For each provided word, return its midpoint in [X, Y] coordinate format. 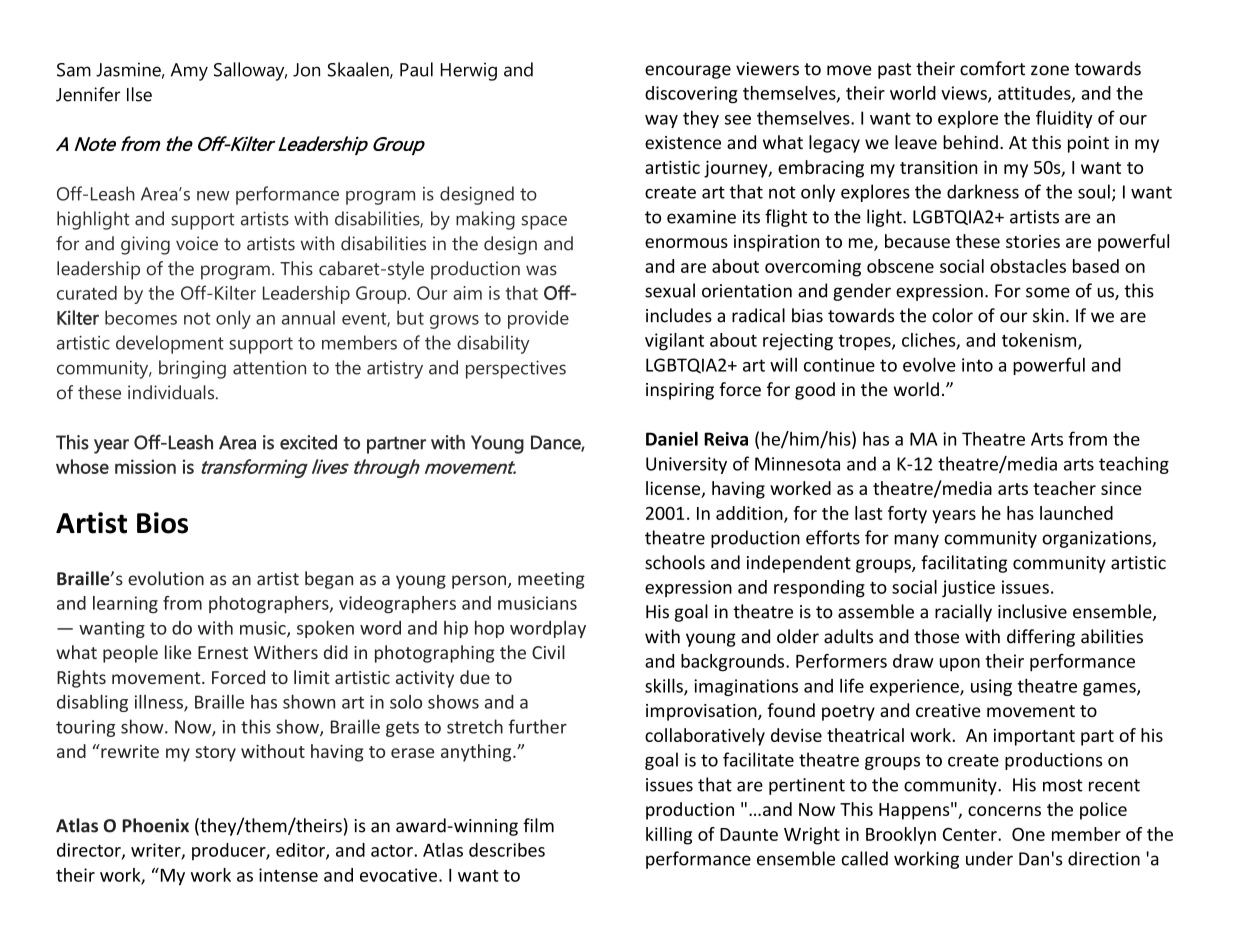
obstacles [1028, 266]
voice [197, 243]
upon [960, 664]
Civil [548, 652]
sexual [670, 290]
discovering [691, 95]
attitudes [1035, 94]
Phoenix [155, 825]
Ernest [223, 652]
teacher [1064, 488]
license [674, 489]
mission [145, 466]
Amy [189, 72]
